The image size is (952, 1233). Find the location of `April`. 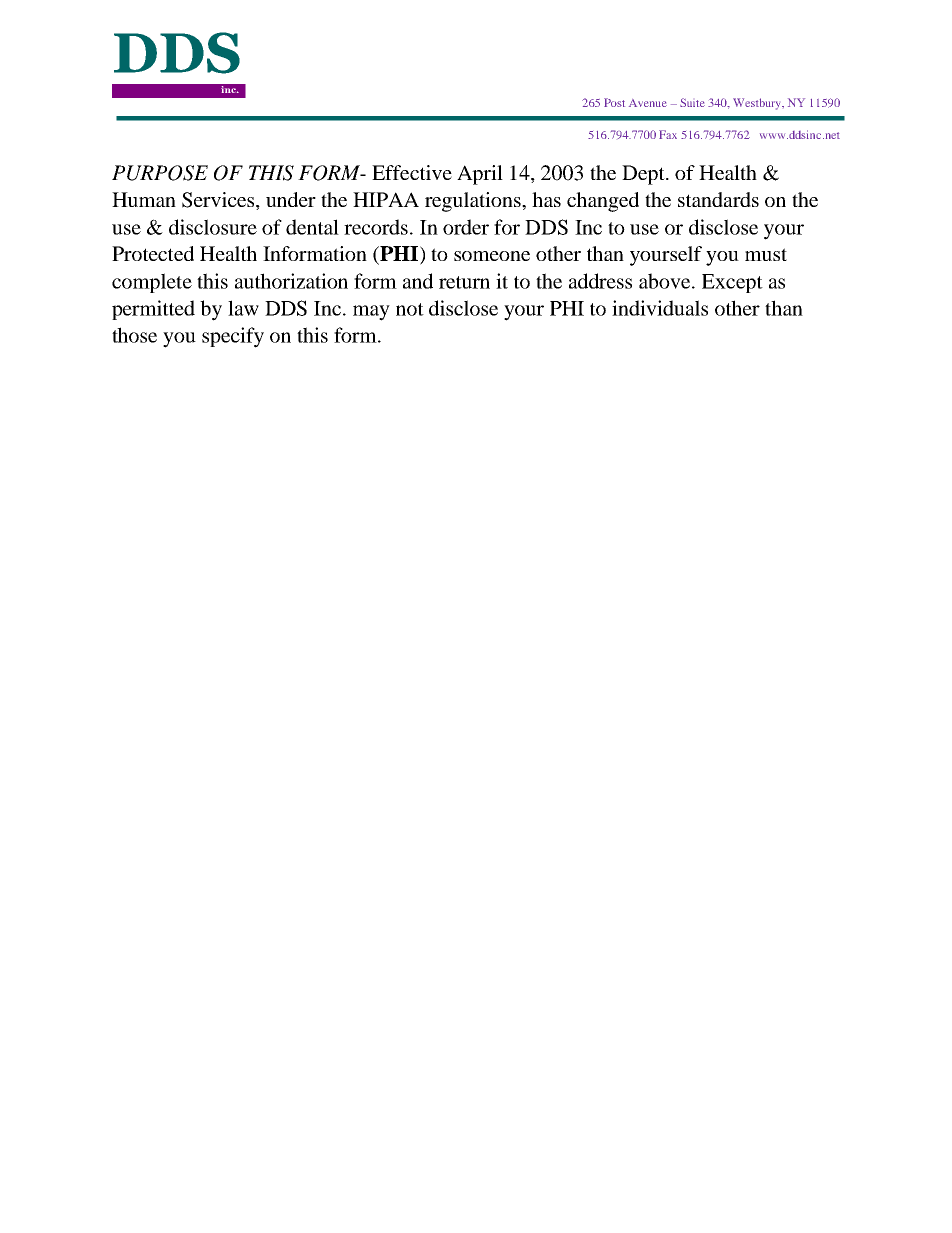

April is located at coordinates (480, 175).
